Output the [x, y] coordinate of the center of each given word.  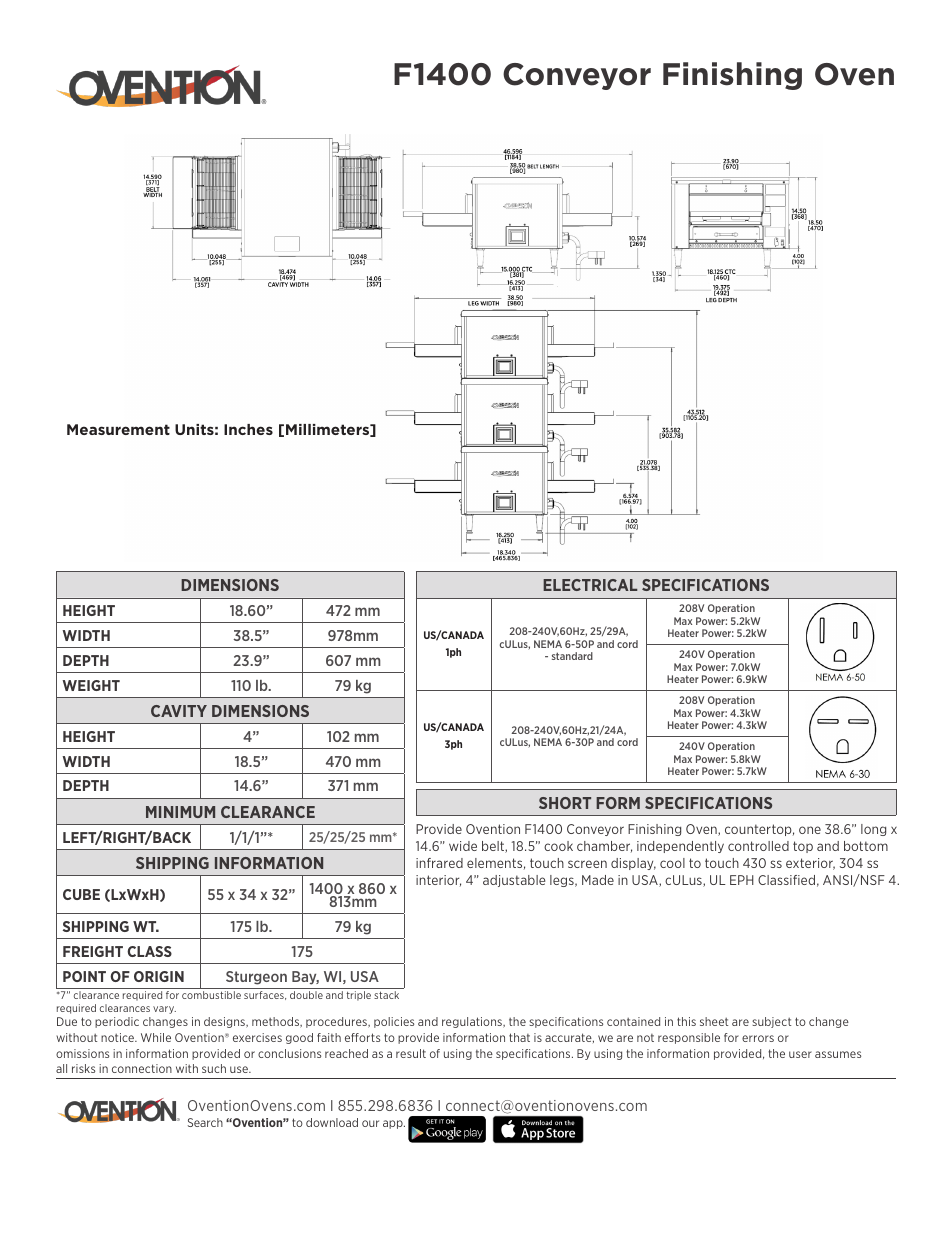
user [800, 1054]
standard [572, 656]
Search [205, 1122]
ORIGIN [159, 976]
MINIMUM [180, 812]
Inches [248, 429]
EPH [742, 880]
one [810, 830]
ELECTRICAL [590, 585]
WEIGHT [91, 685]
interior [438, 881]
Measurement [118, 429]
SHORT [565, 803]
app [394, 1124]
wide [463, 846]
